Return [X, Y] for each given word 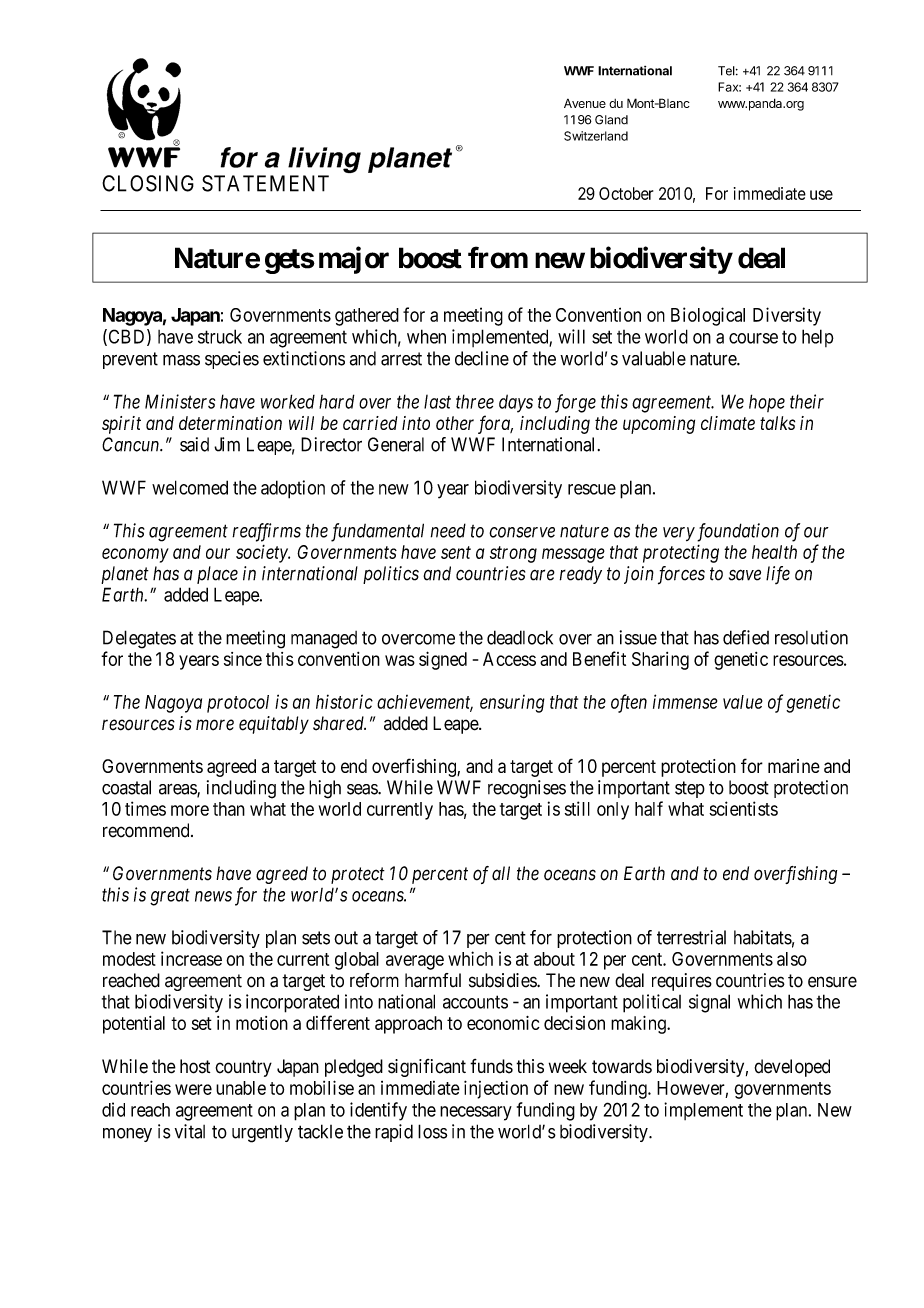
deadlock [520, 637]
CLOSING [148, 183]
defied [746, 637]
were [193, 1089]
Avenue [585, 103]
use [821, 195]
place [217, 575]
